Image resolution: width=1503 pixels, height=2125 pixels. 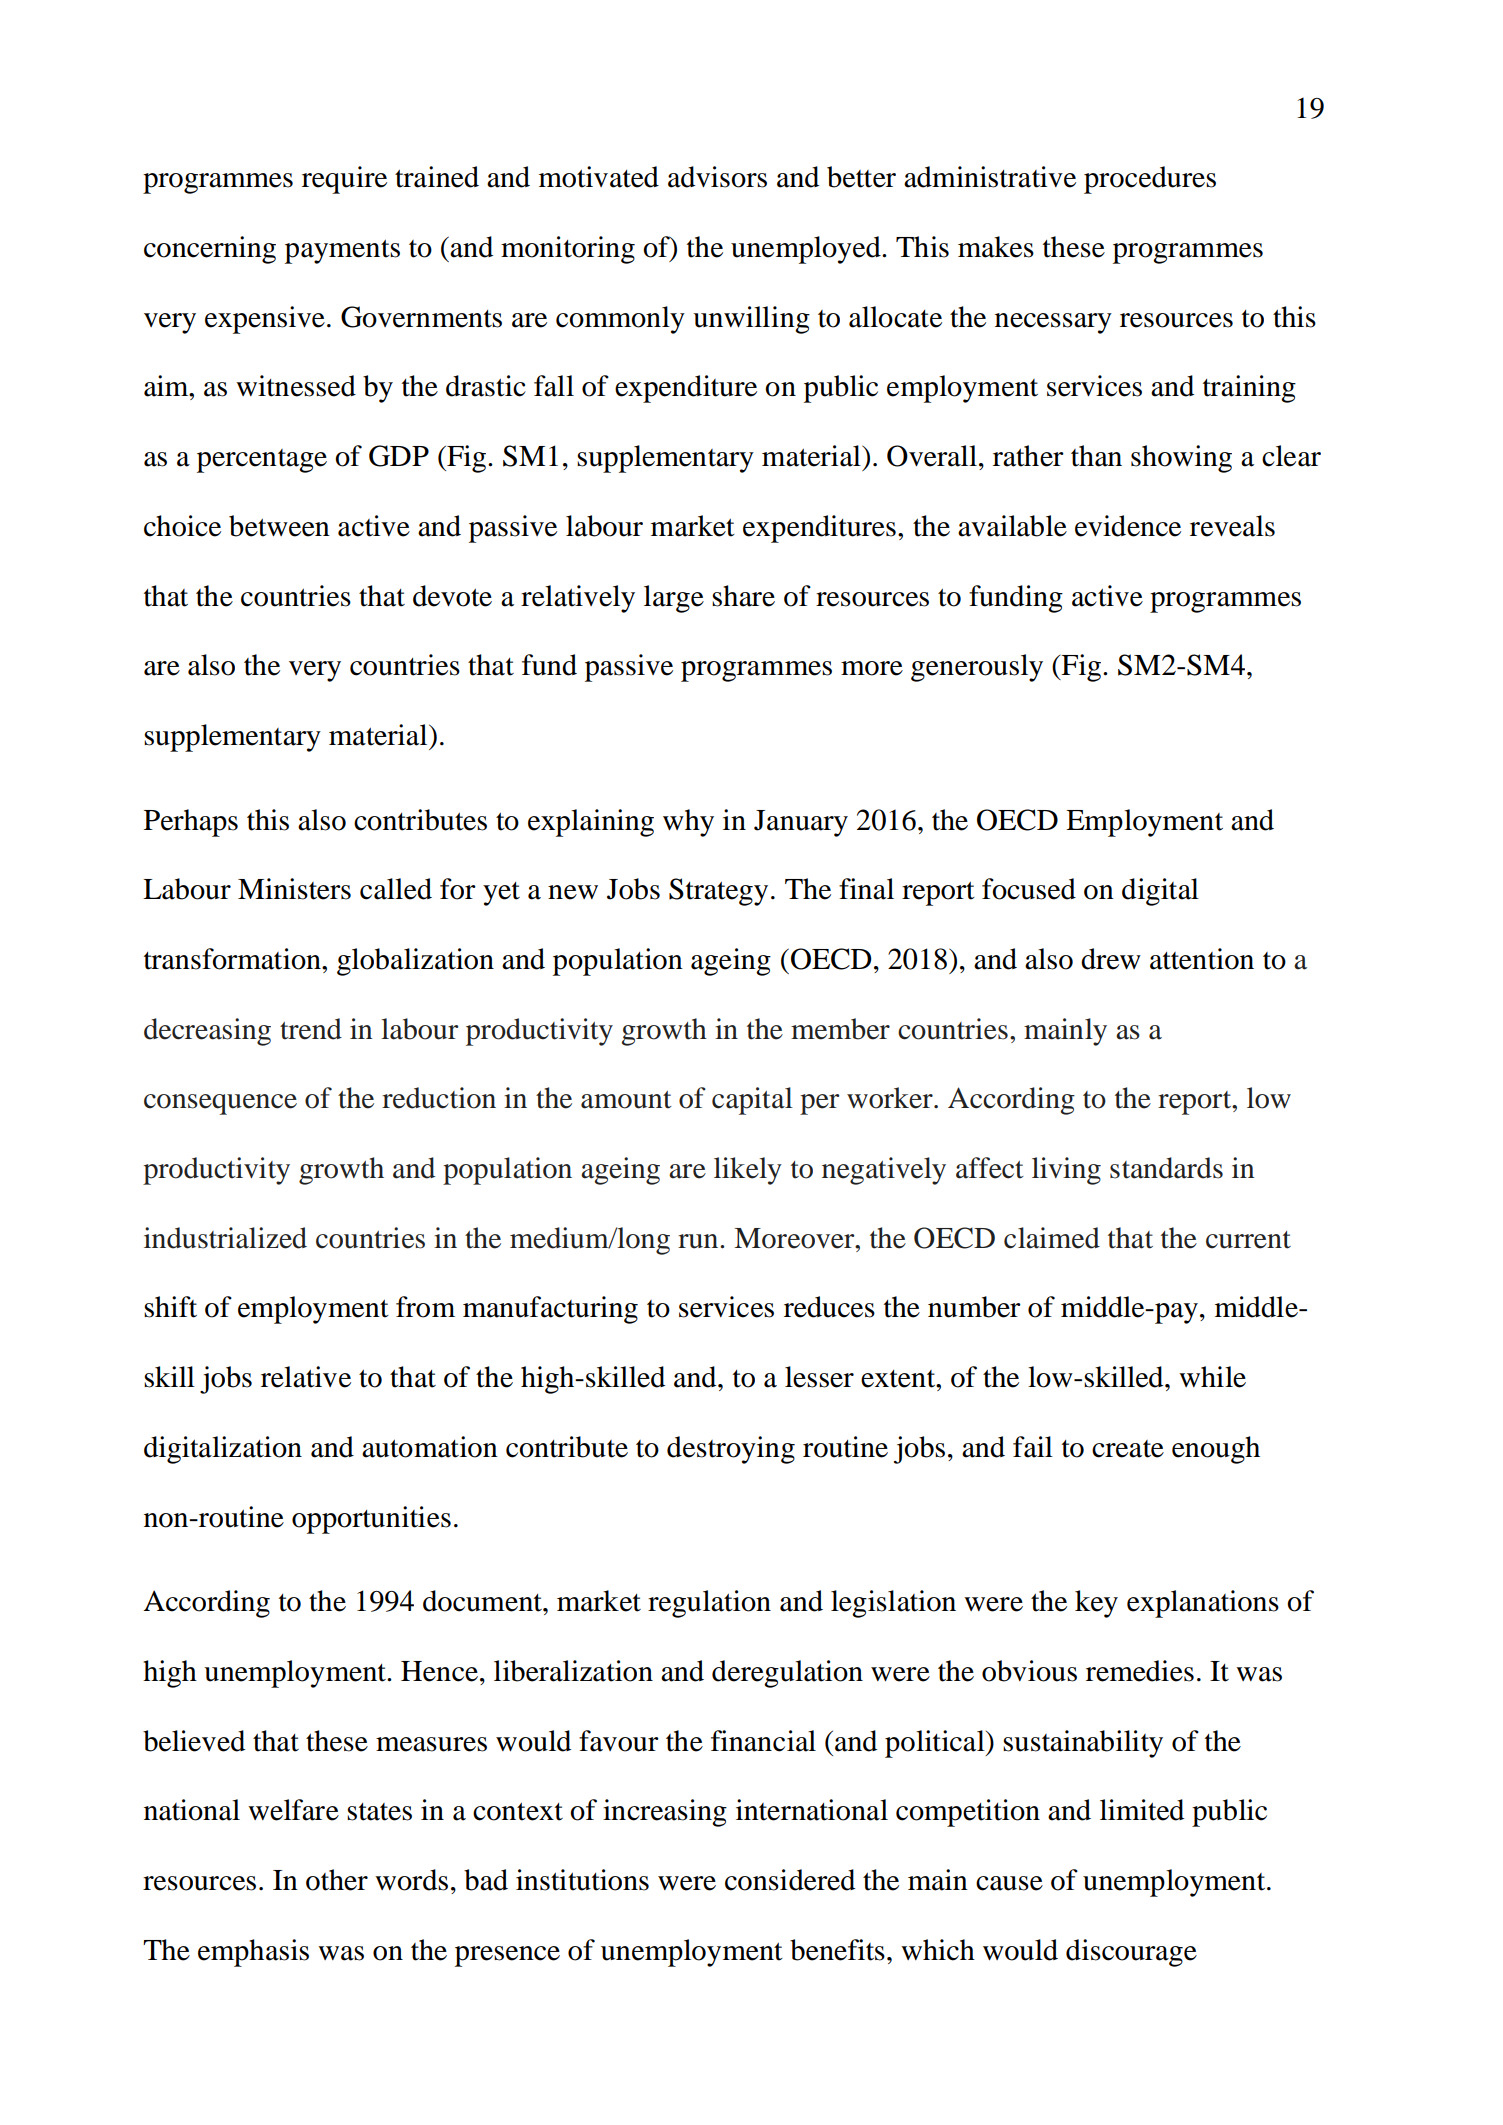 I want to click on procedures, so click(x=1150, y=180).
